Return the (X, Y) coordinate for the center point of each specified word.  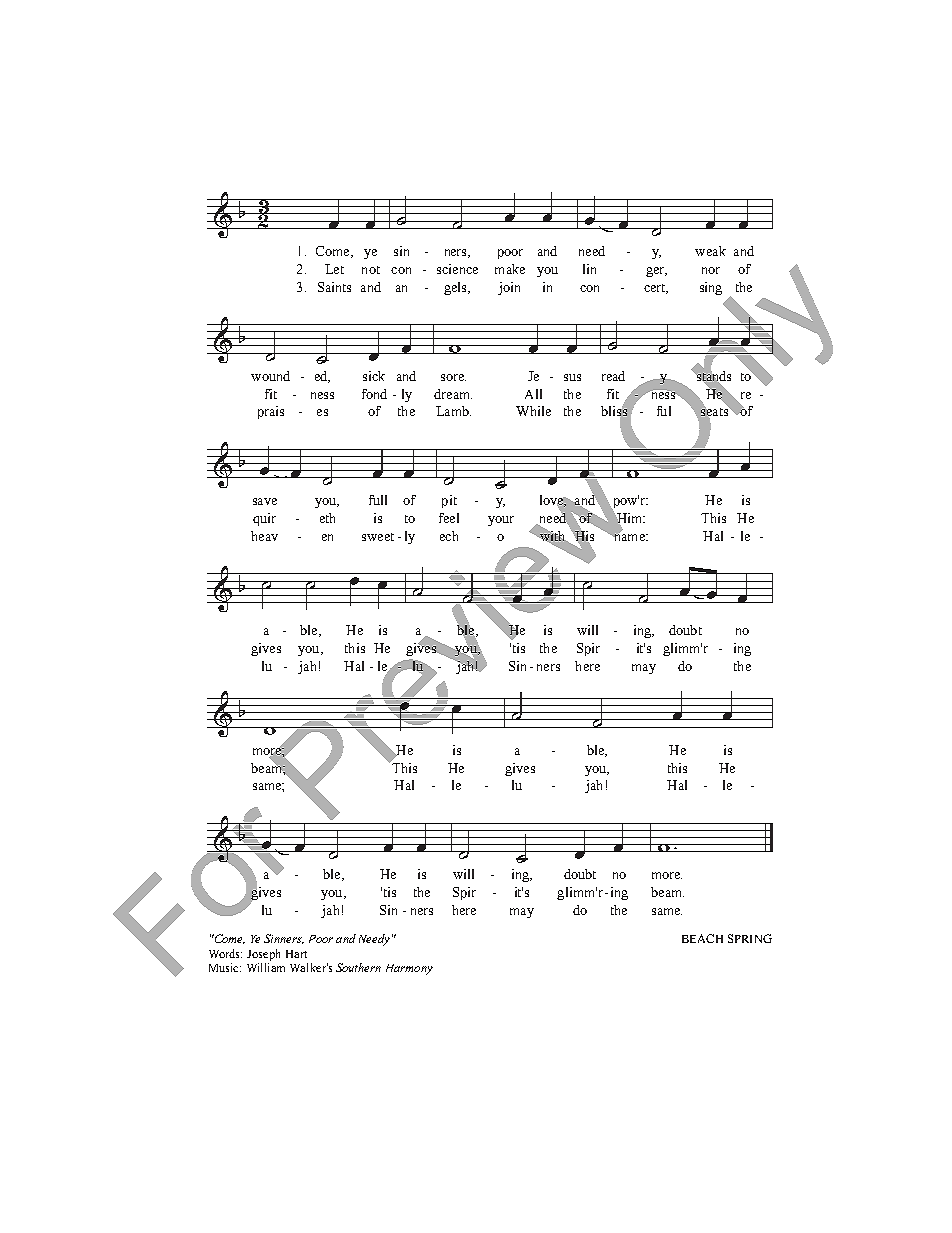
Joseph (263, 955)
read (613, 376)
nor (711, 270)
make (510, 269)
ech (449, 536)
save (265, 501)
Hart (296, 954)
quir (264, 519)
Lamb (453, 411)
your (501, 521)
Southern (358, 967)
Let (334, 269)
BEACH (702, 938)
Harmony (409, 969)
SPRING (750, 938)
